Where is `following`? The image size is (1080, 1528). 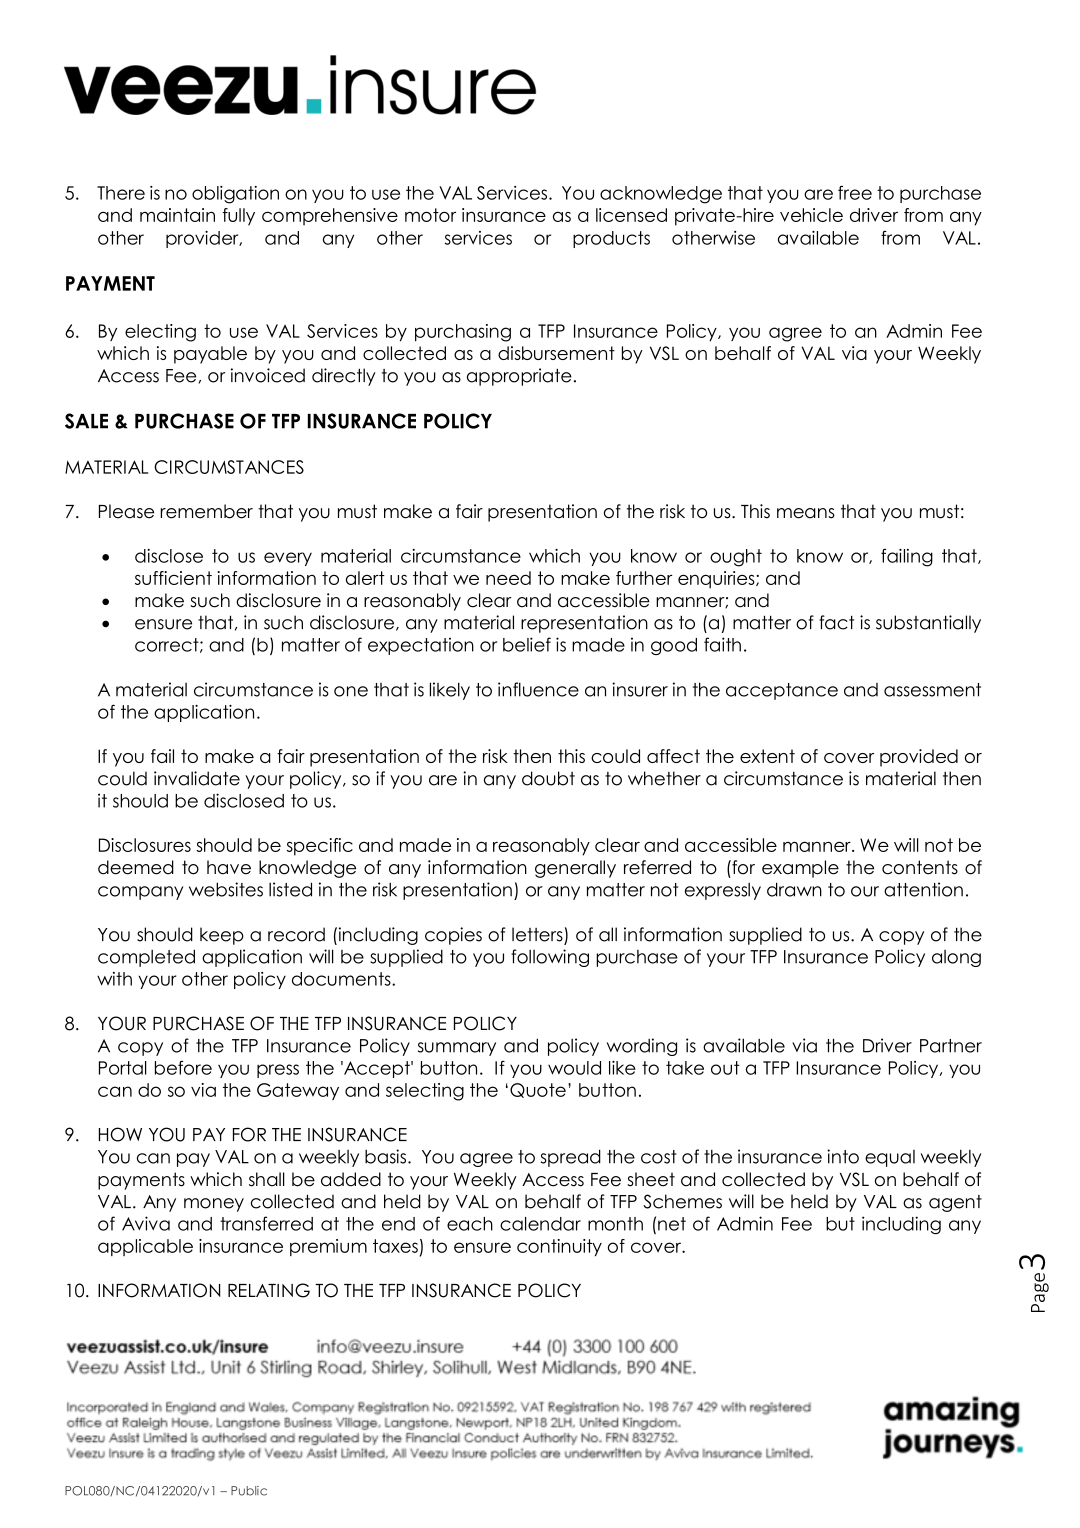
following is located at coordinates (550, 958).
